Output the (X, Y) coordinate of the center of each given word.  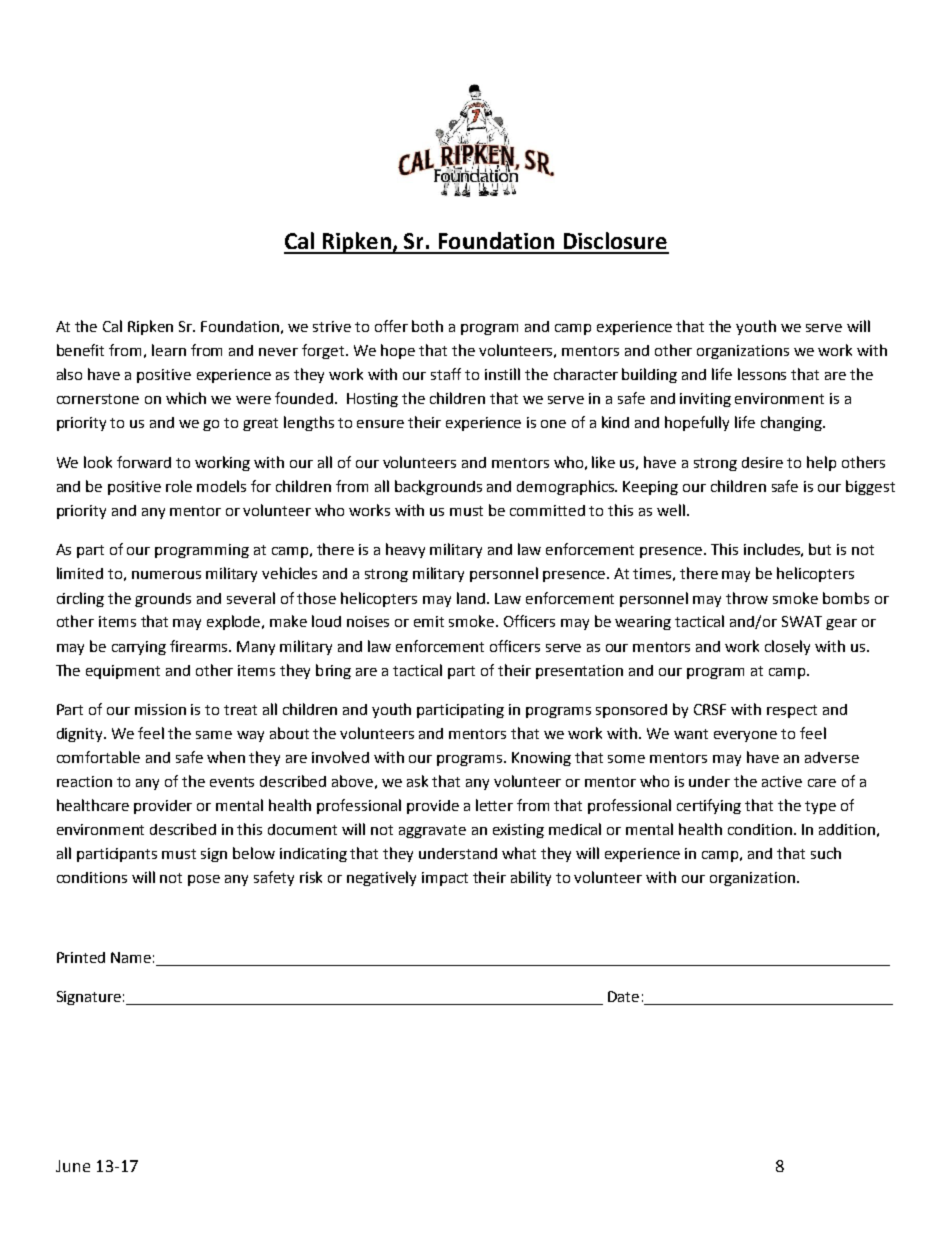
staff (446, 374)
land (471, 598)
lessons (762, 374)
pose (204, 880)
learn (169, 350)
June (73, 1166)
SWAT (802, 621)
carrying (139, 648)
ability (531, 878)
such (826, 853)
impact (445, 879)
